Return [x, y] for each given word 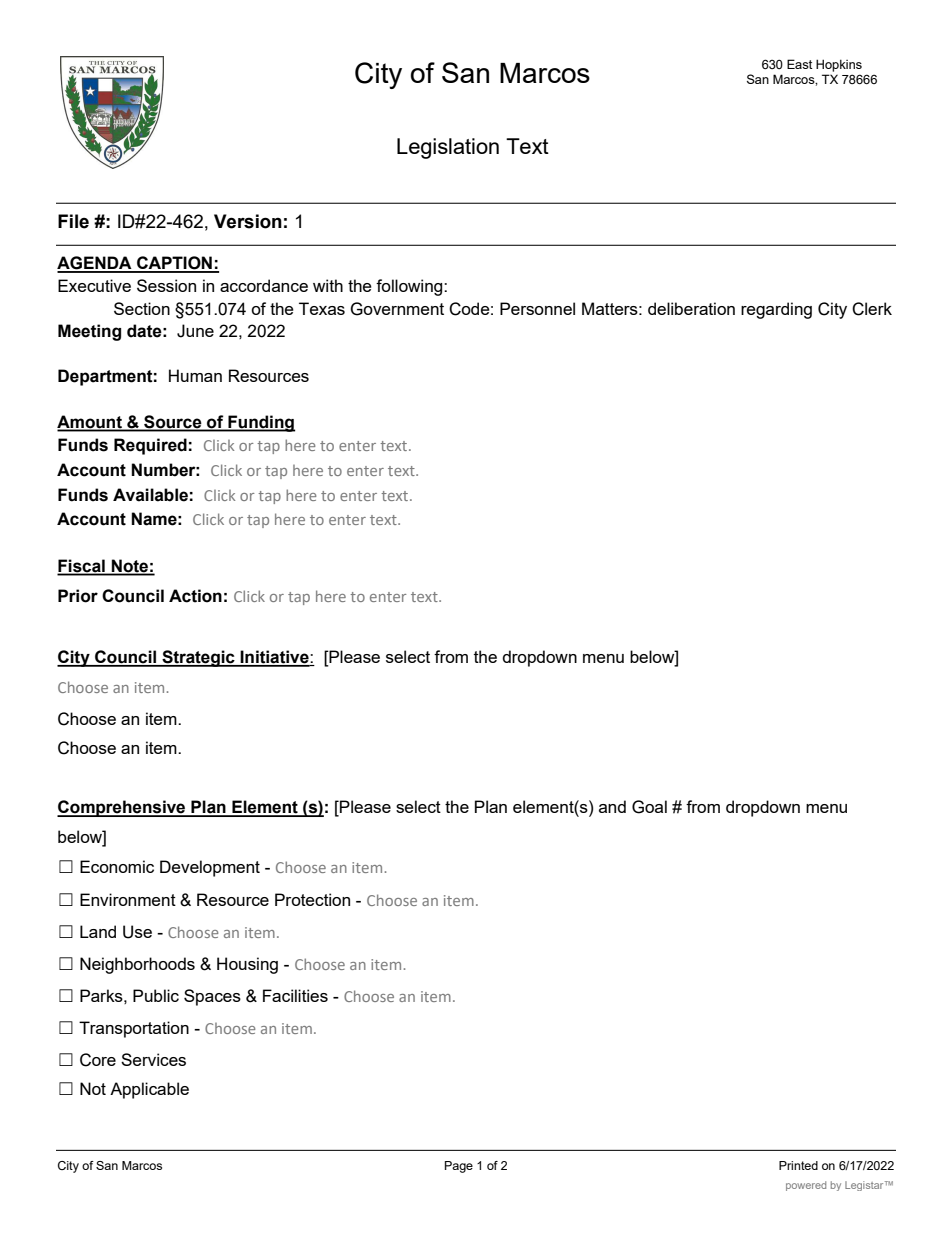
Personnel [537, 308]
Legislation [448, 148]
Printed [798, 1165]
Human [195, 375]
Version [248, 221]
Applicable [149, 1090]
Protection [312, 899]
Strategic [198, 658]
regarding [776, 310]
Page [459, 1167]
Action [195, 596]
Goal [649, 807]
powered [806, 1186]
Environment [128, 899]
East [799, 64]
